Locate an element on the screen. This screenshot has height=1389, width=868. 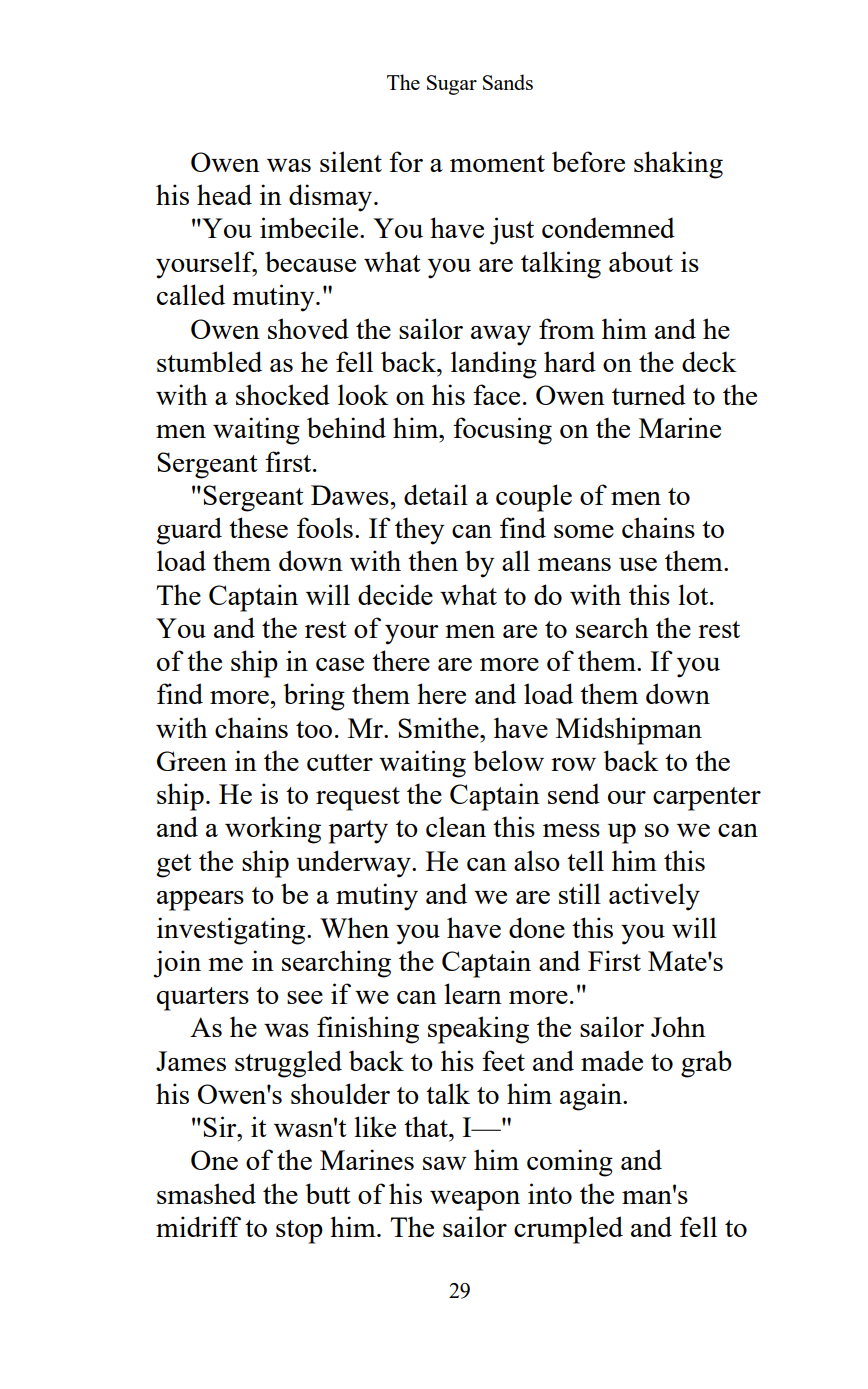
detail is located at coordinates (436, 494).
